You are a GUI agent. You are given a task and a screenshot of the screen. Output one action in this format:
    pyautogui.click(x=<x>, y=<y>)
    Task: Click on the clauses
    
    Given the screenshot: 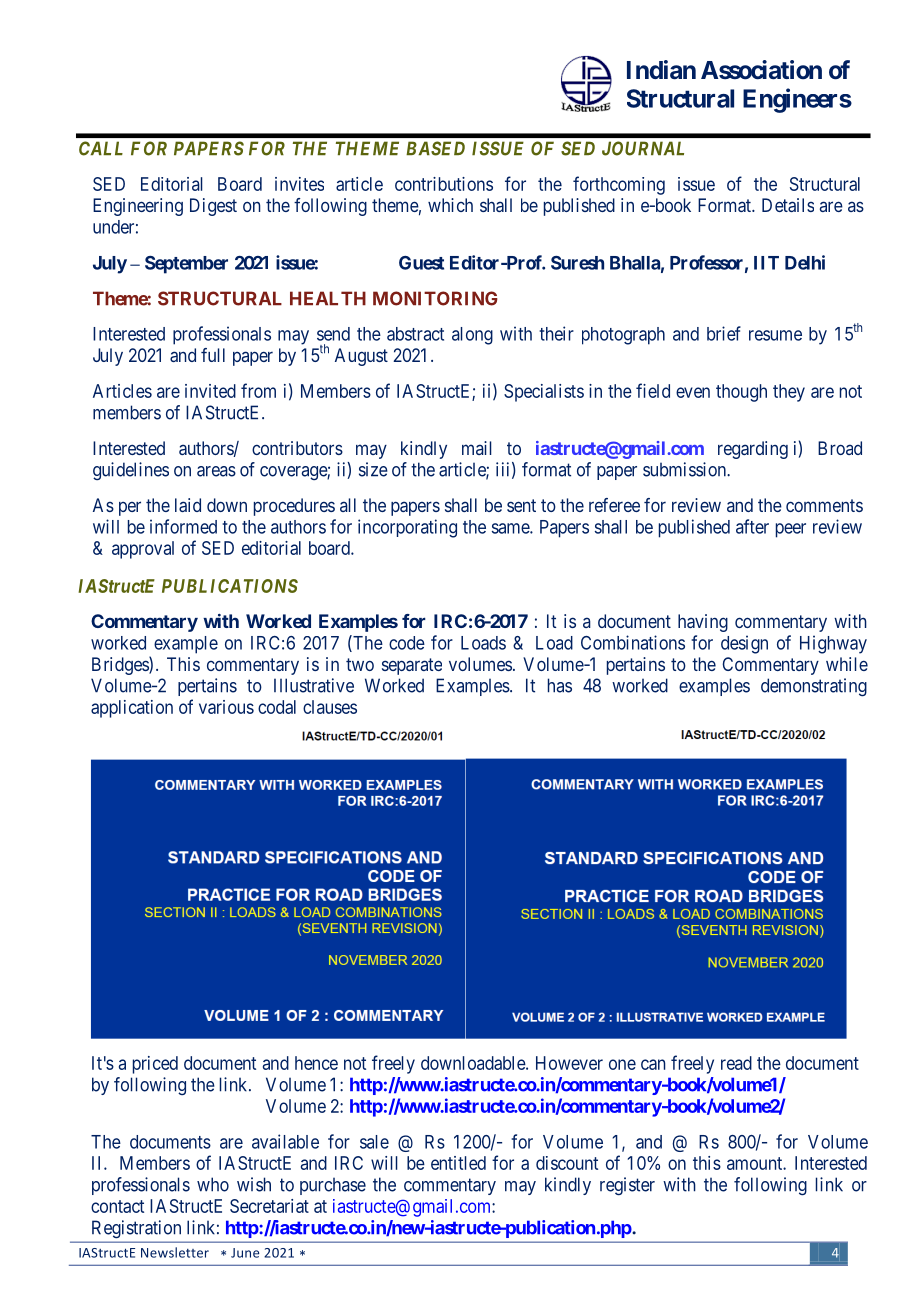 What is the action you would take?
    pyautogui.click(x=330, y=707)
